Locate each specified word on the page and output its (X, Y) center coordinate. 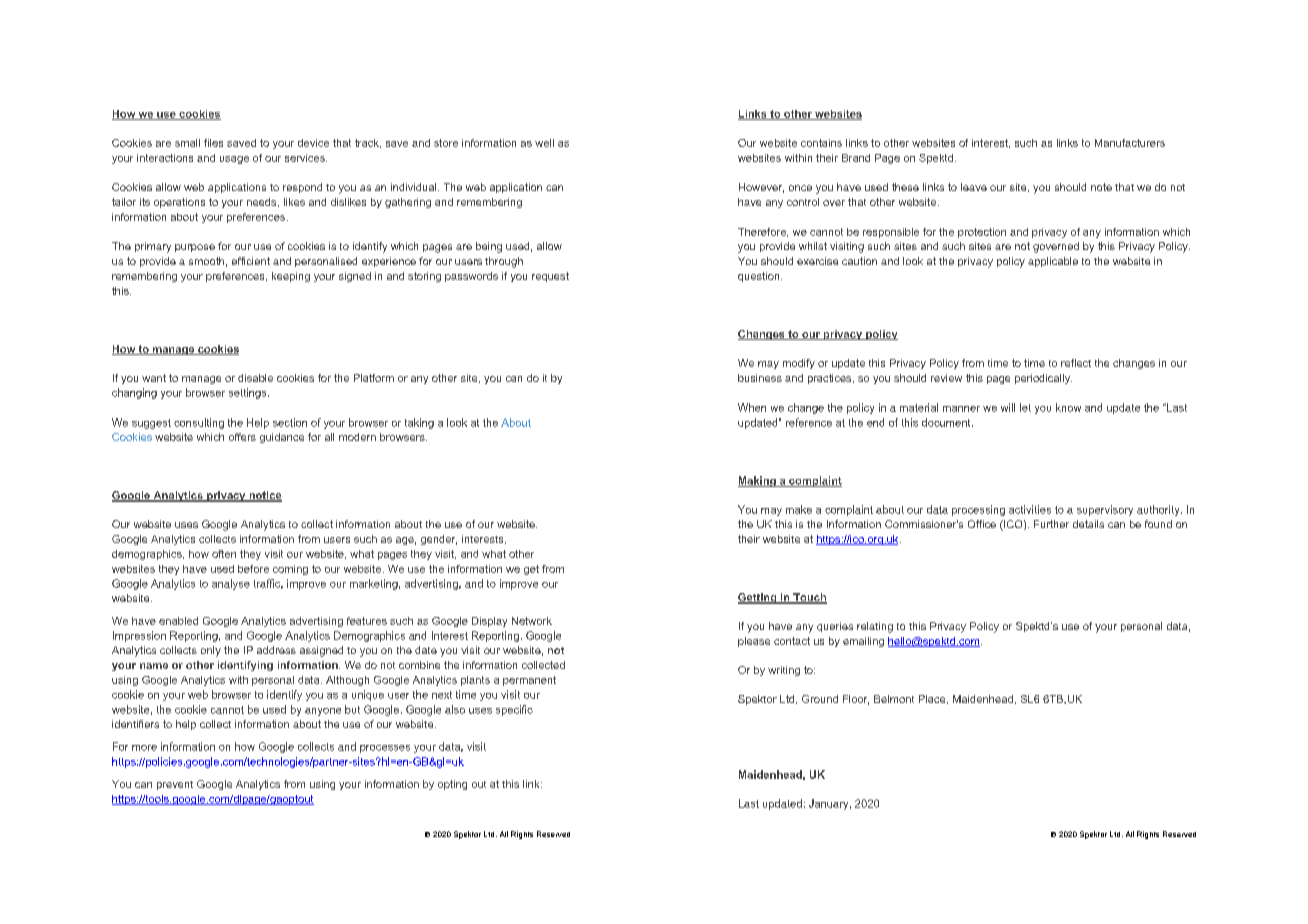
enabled (178, 621)
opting (452, 785)
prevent (175, 785)
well (544, 143)
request (550, 277)
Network (532, 621)
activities (1030, 509)
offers (242, 437)
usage (234, 160)
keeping (291, 277)
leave (974, 187)
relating (875, 627)
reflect (1076, 363)
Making (758, 481)
